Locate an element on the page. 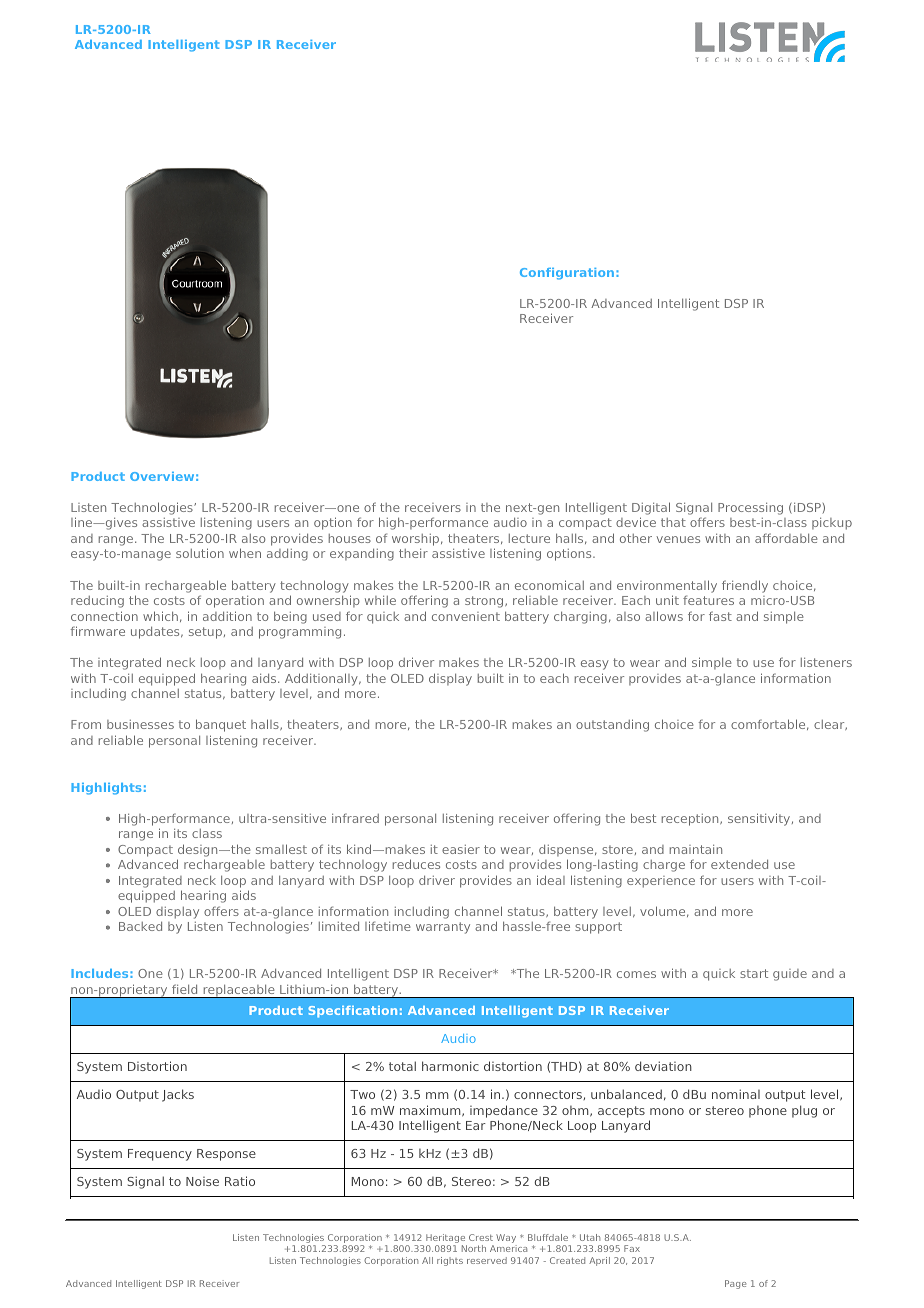 The image size is (924, 1308). field is located at coordinates (184, 989).
